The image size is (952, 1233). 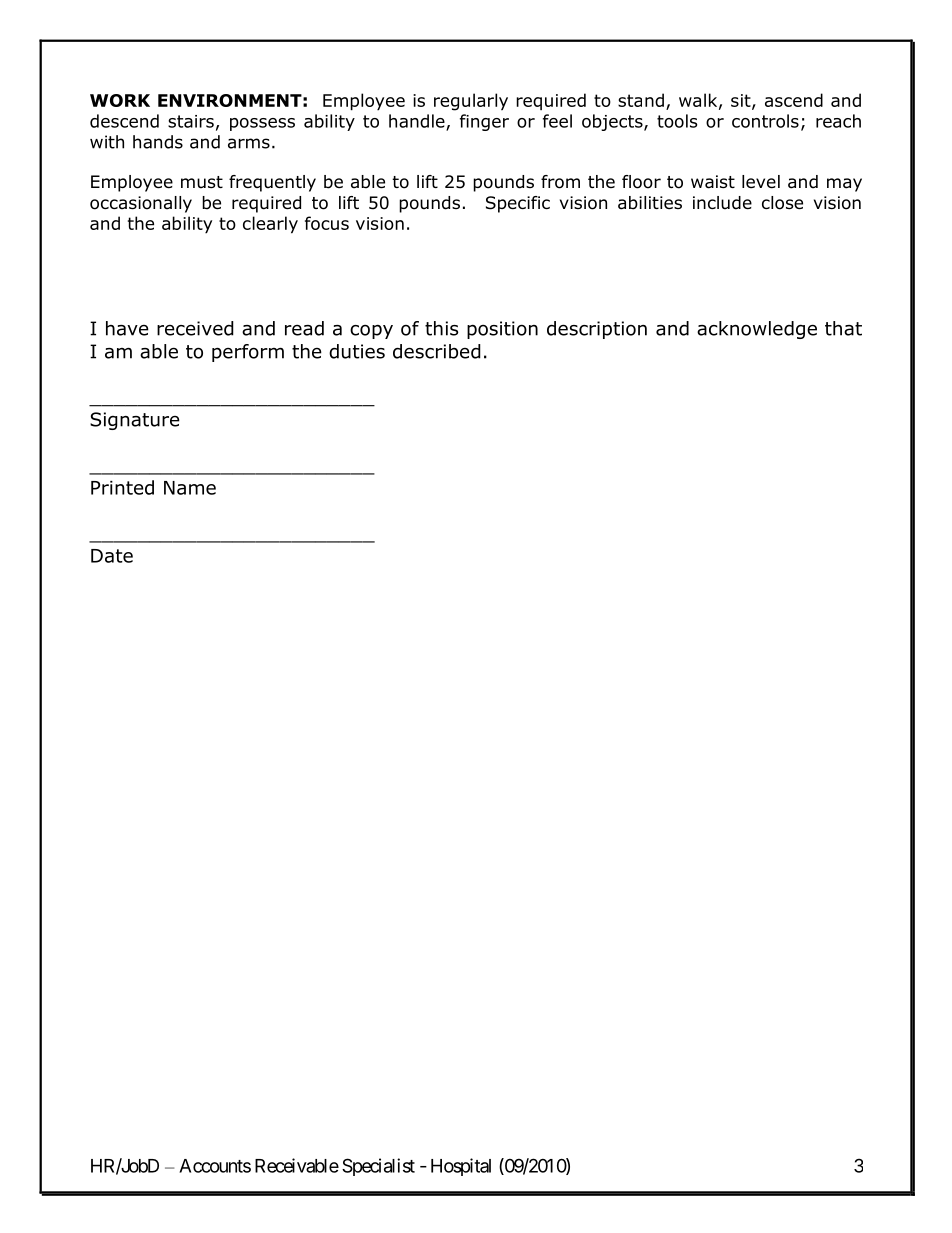 I want to click on Specialist, so click(x=378, y=1167).
